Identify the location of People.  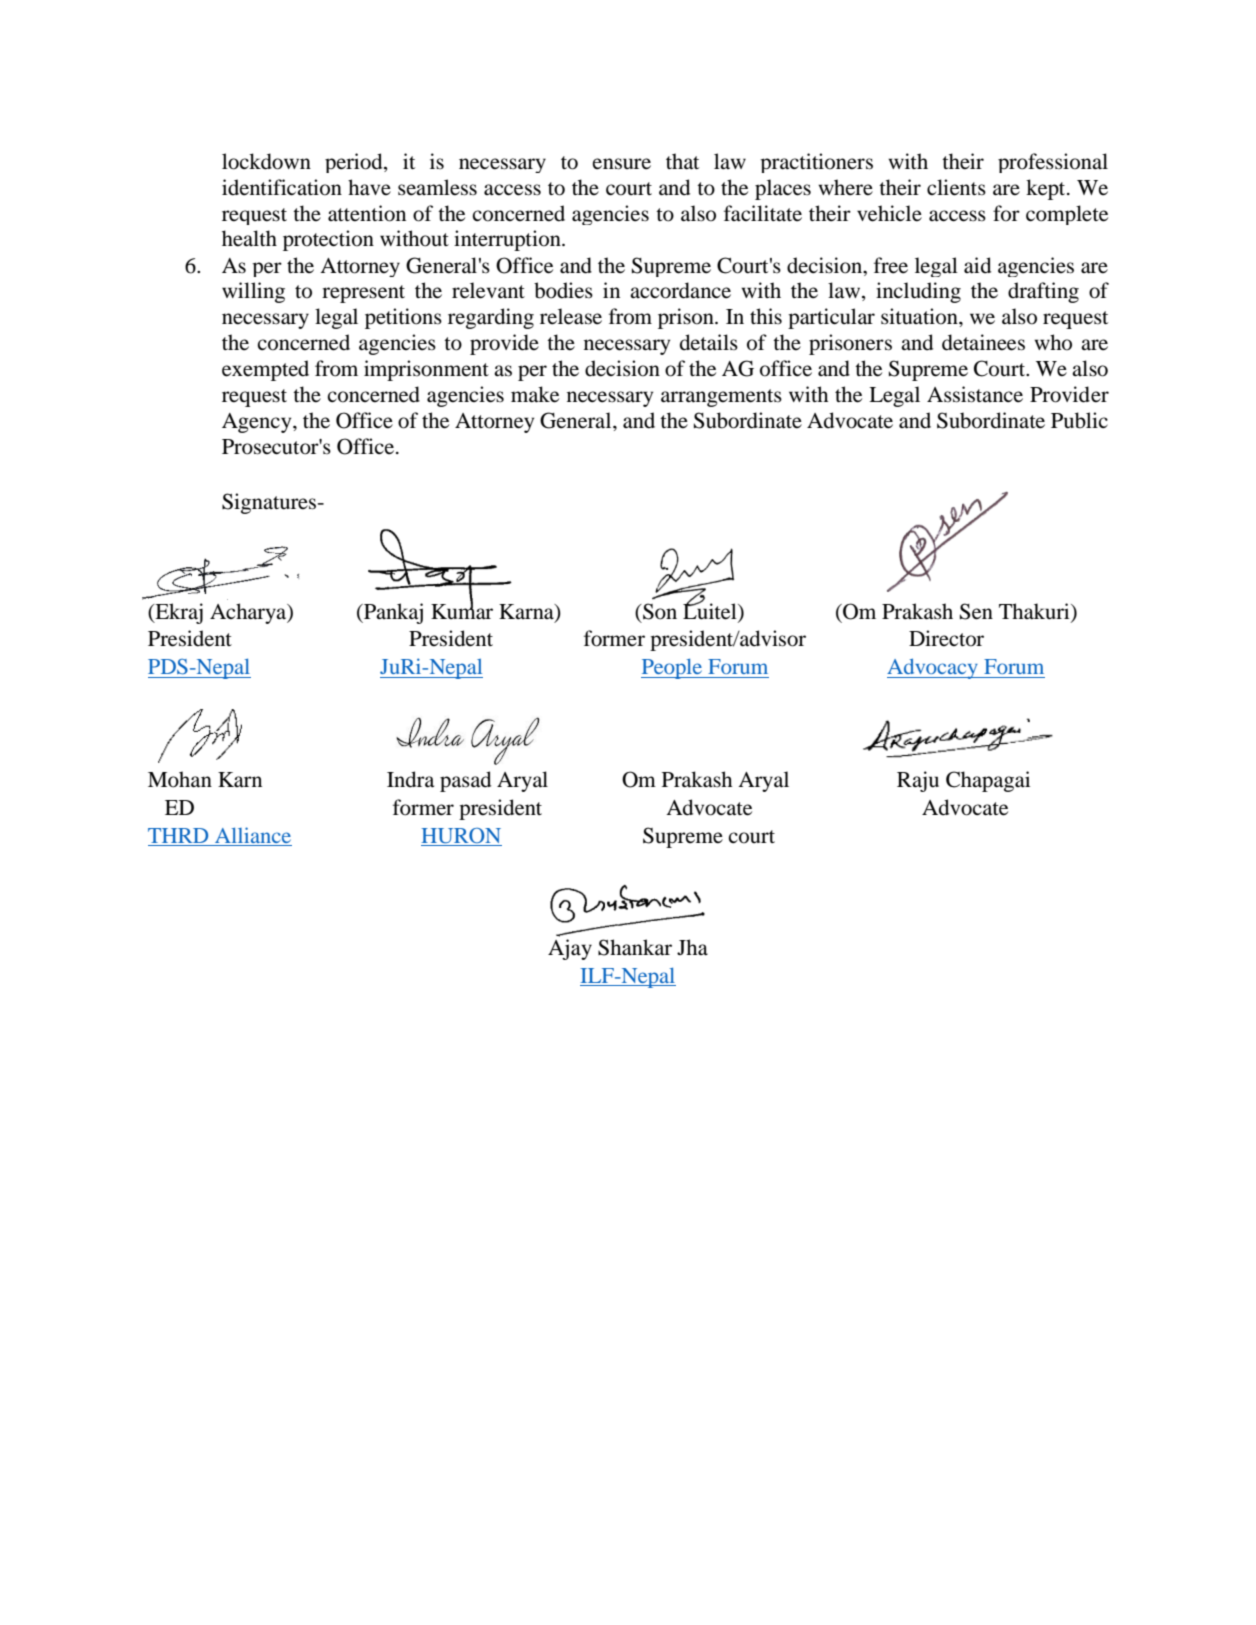
(673, 669).
